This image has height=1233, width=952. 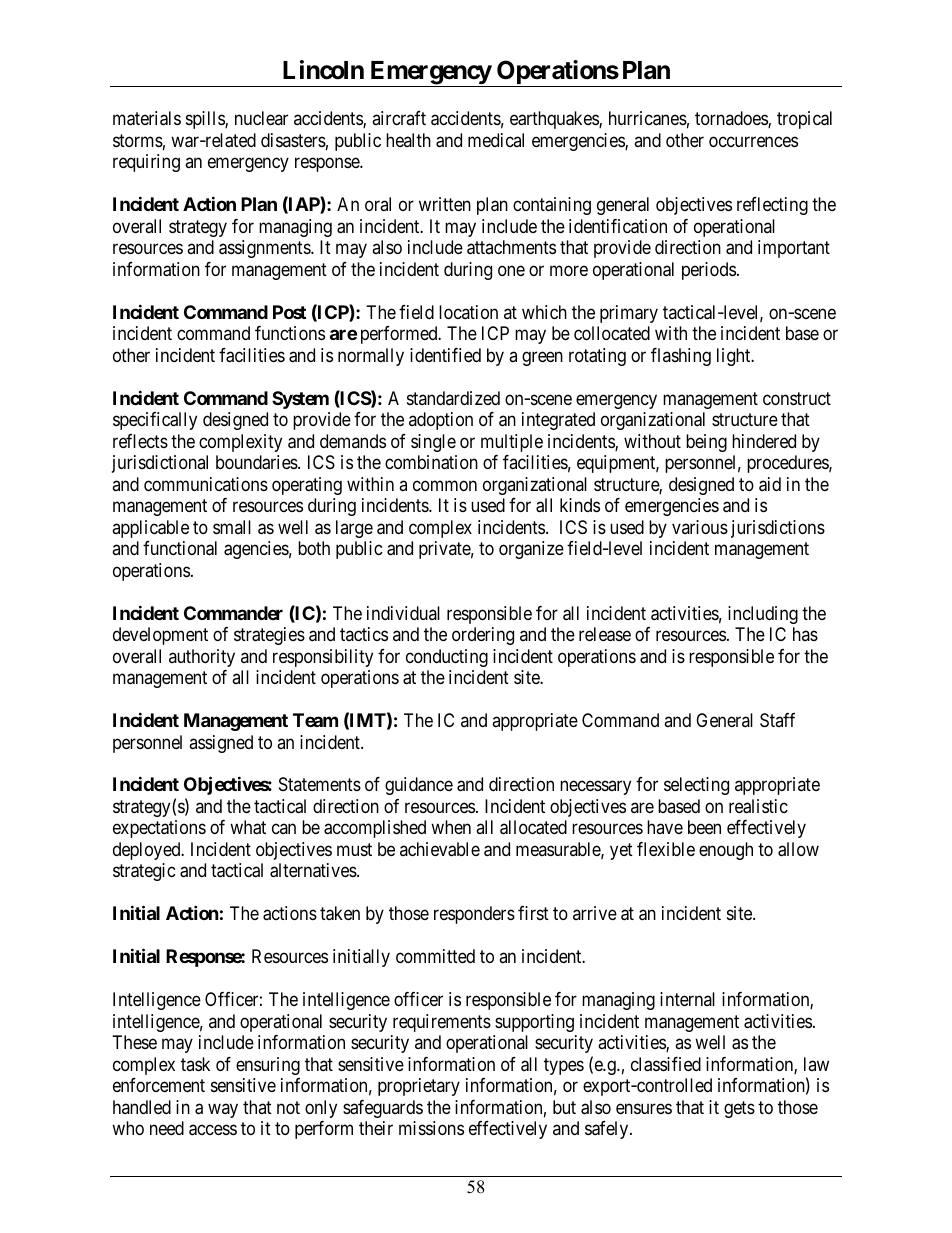 I want to click on enough, so click(x=726, y=851).
